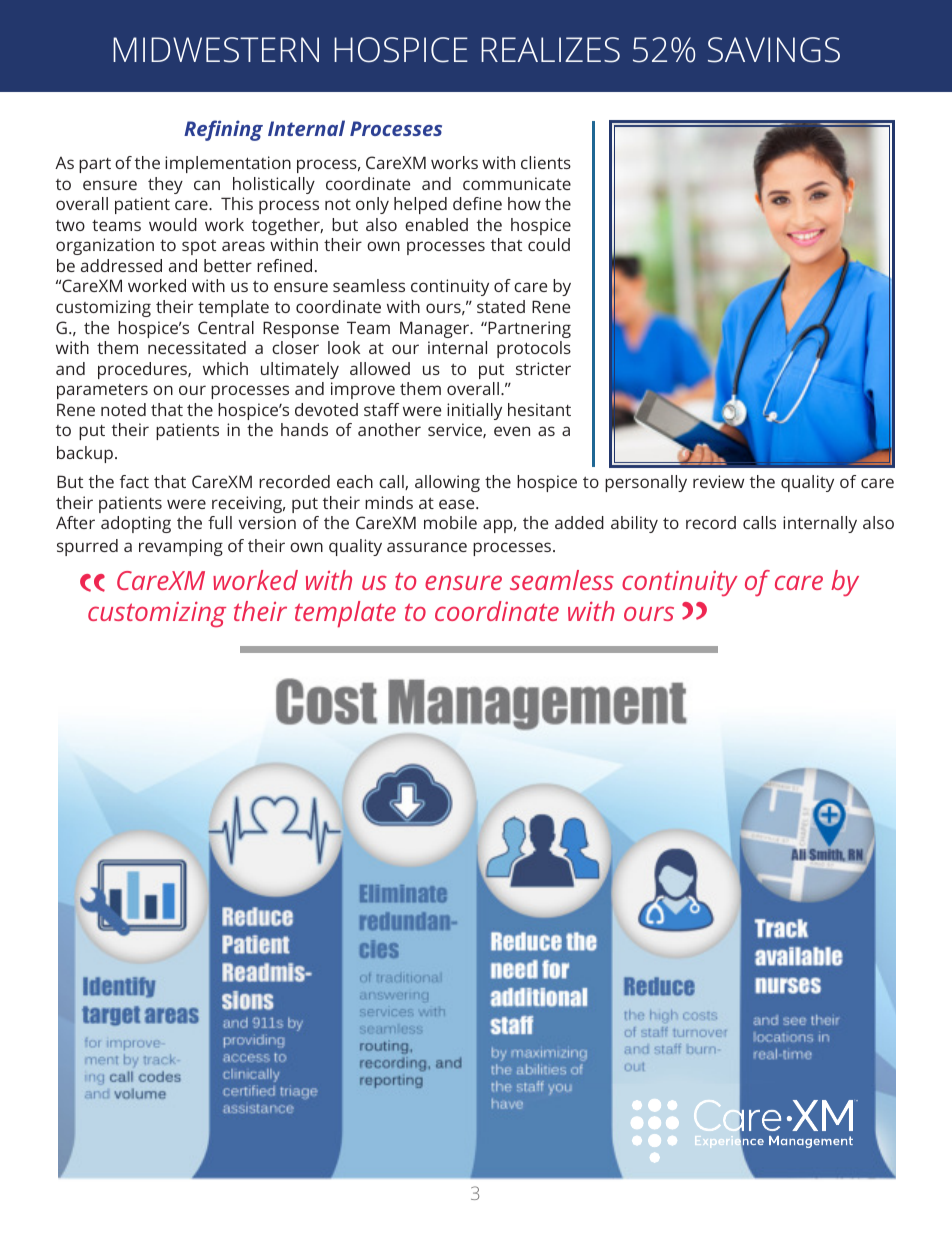 The height and width of the image is (1233, 952). What do you see at coordinates (501, 306) in the image?
I see `stated` at bounding box center [501, 306].
